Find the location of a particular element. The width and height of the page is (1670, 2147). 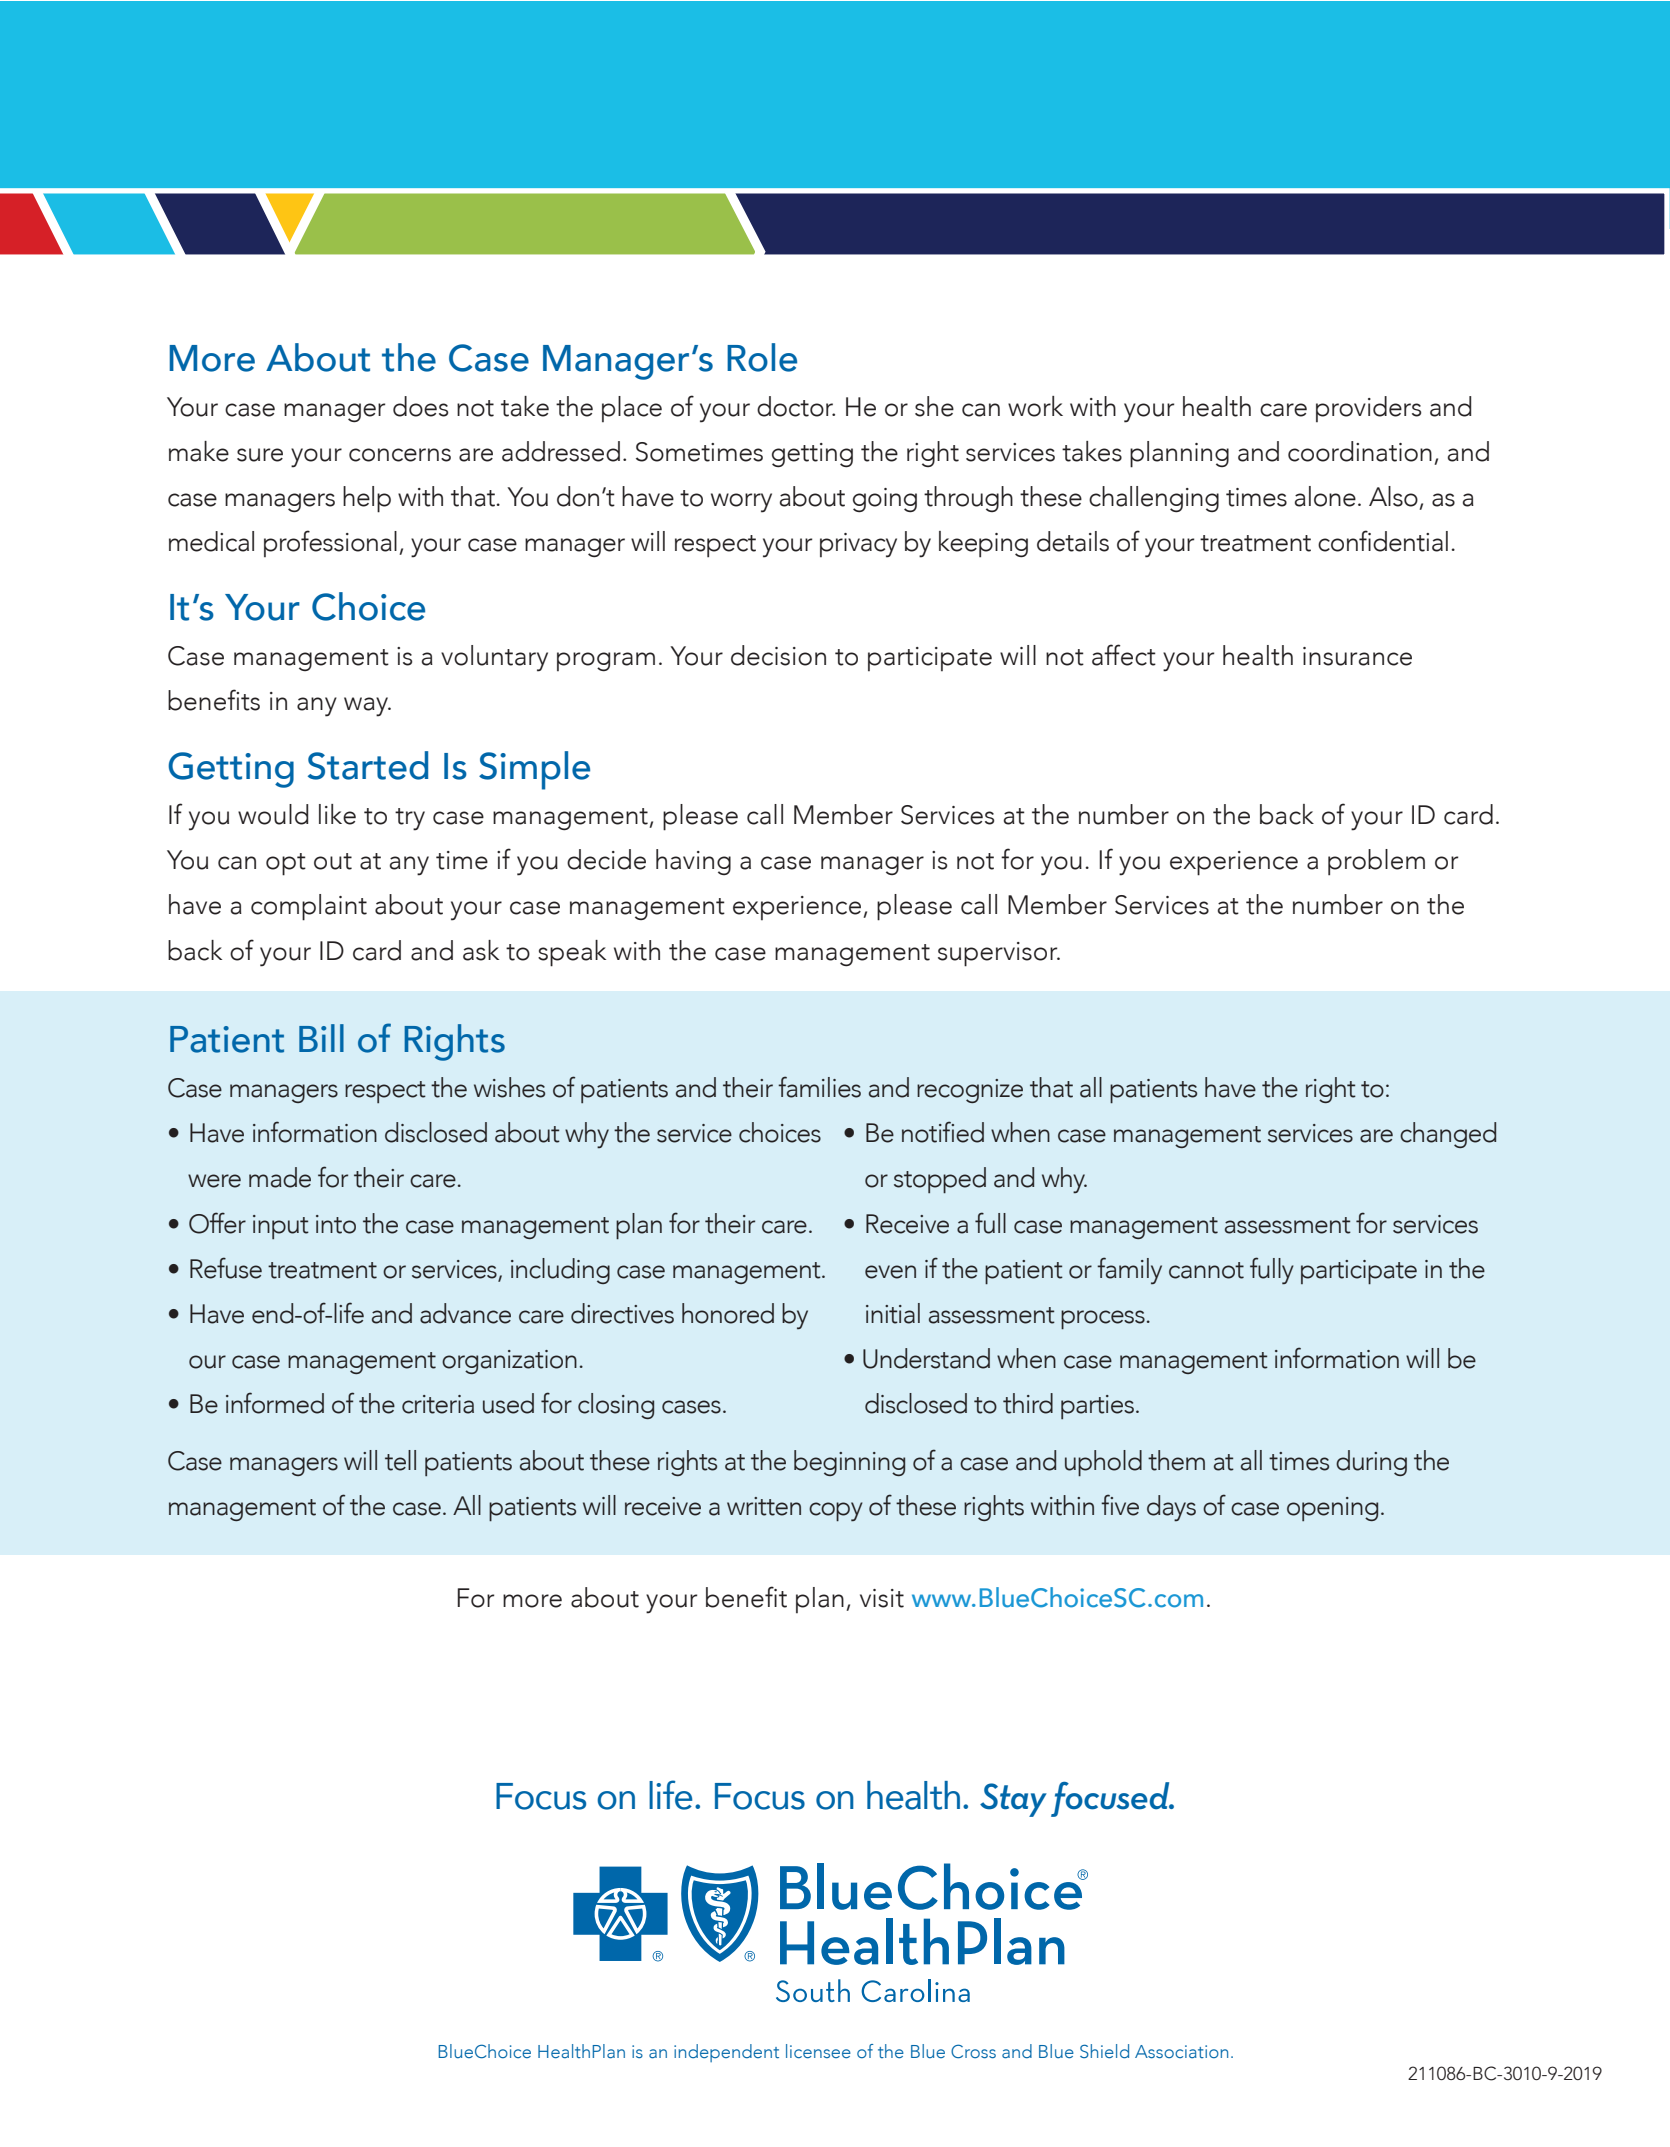

opening is located at coordinates (1332, 1509).
